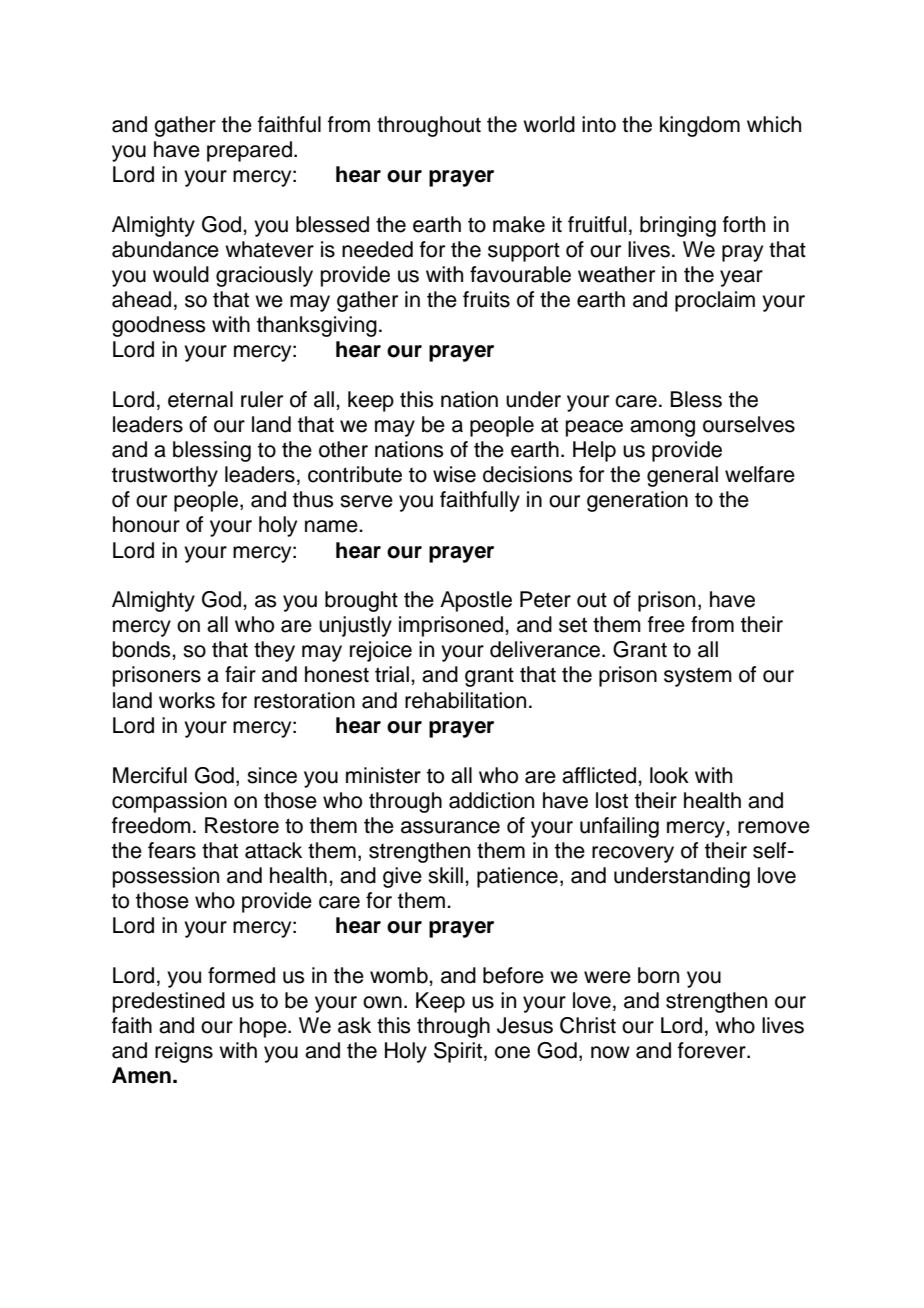 This page has height=1308, width=924. Describe the element at coordinates (774, 124) in the page. I see `which` at that location.
